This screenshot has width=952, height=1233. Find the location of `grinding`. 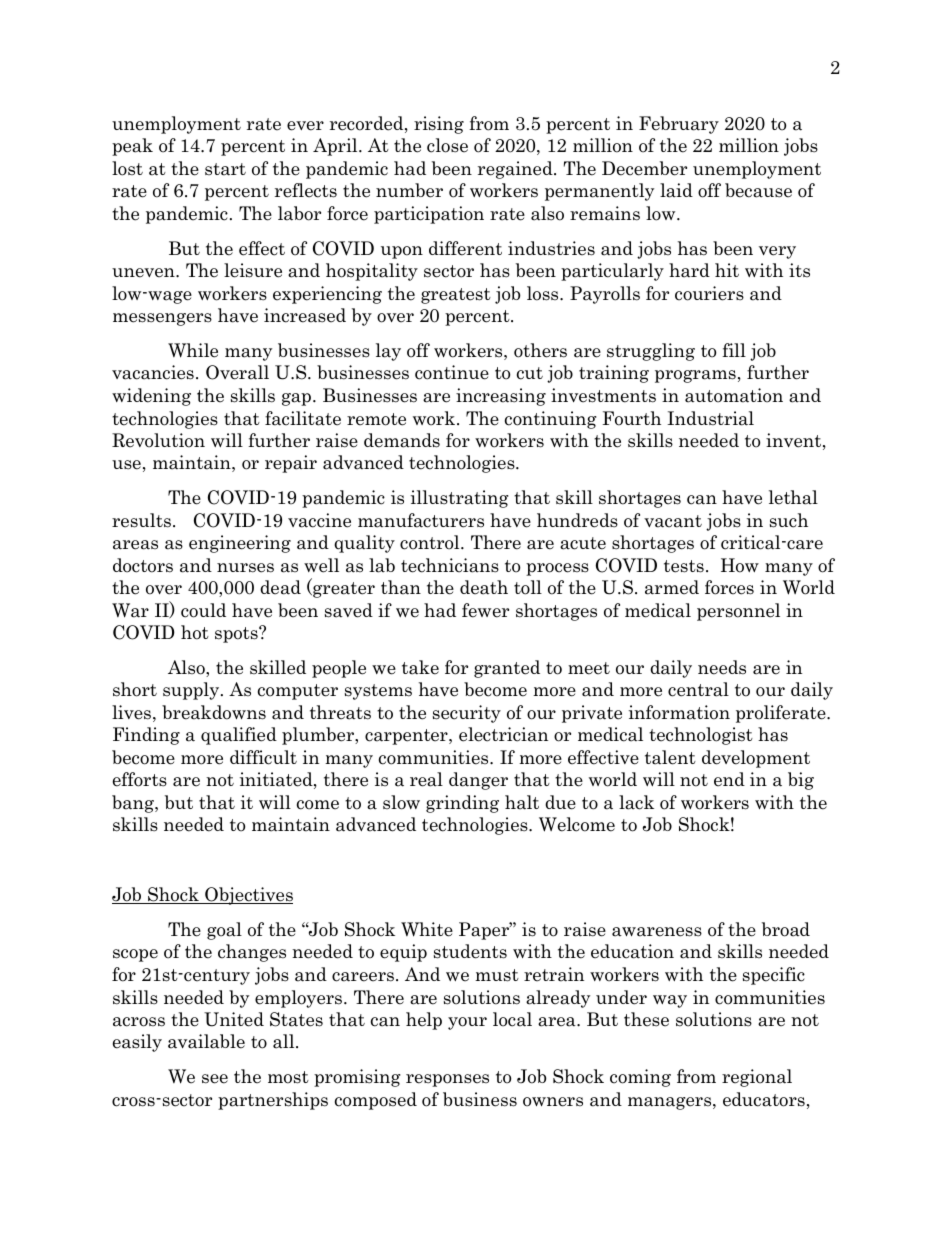

grinding is located at coordinates (462, 804).
